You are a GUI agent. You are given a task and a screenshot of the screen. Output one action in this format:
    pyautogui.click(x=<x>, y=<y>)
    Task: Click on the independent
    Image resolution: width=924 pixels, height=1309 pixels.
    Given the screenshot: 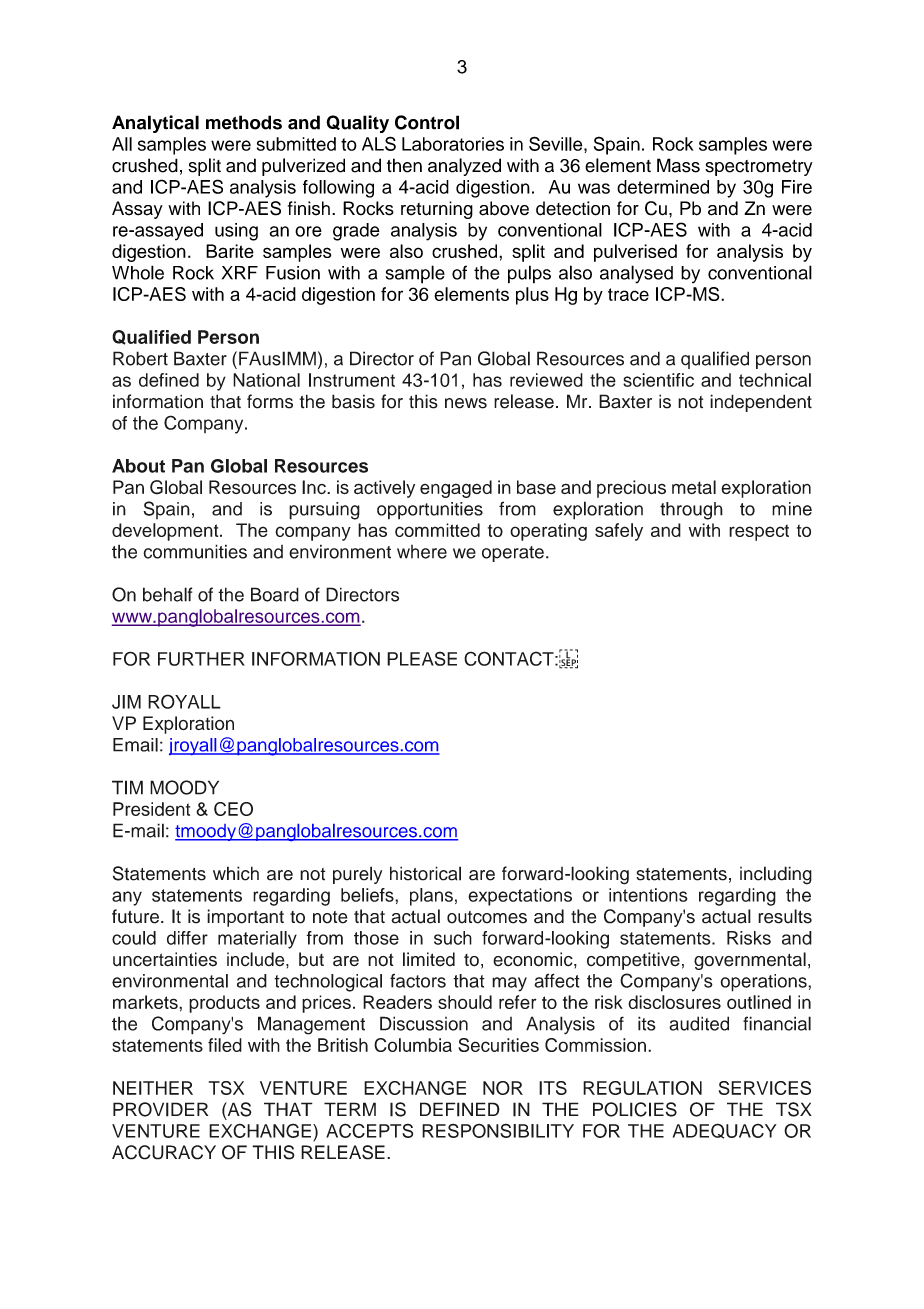 What is the action you would take?
    pyautogui.click(x=761, y=403)
